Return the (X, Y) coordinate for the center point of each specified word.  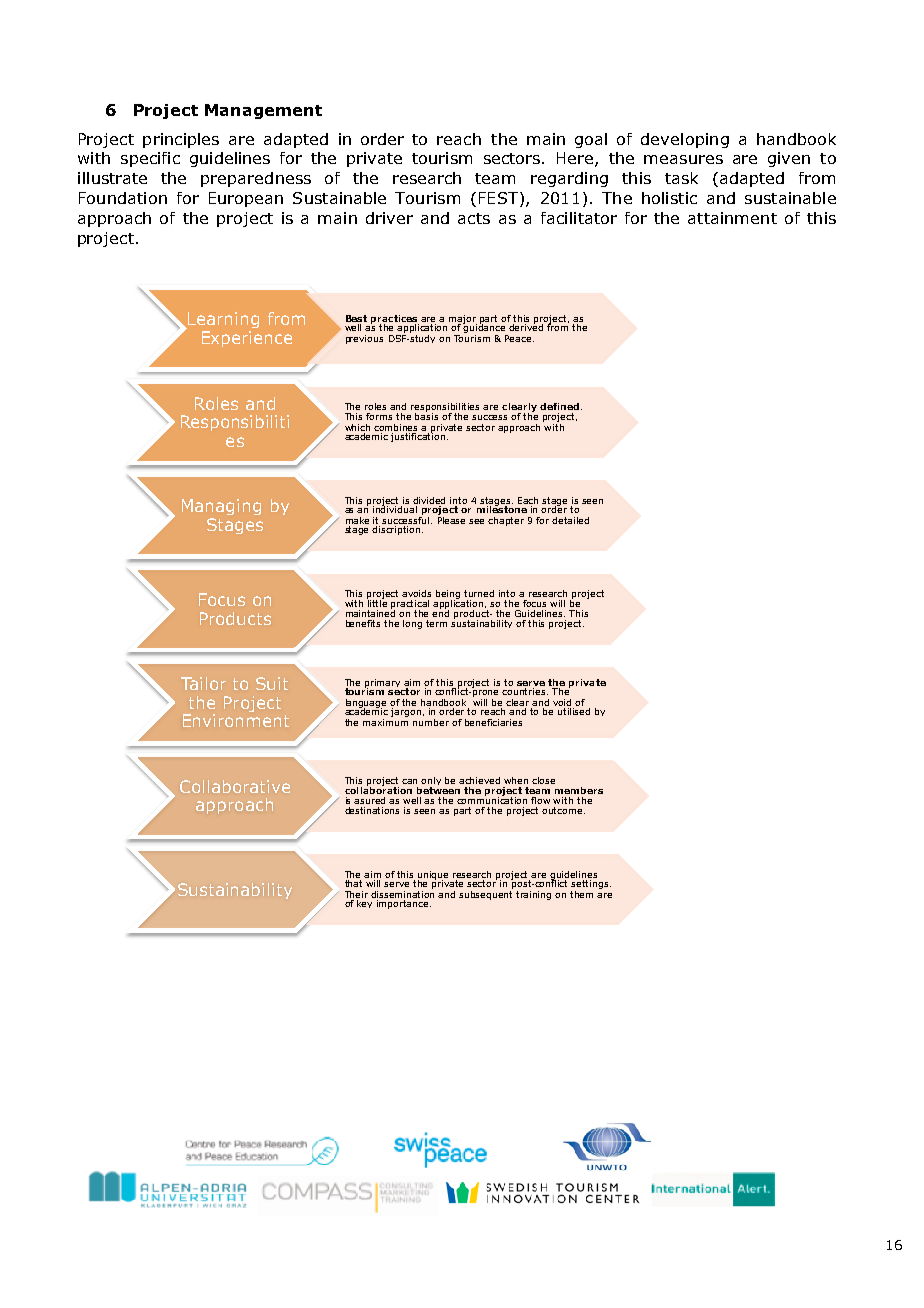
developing (685, 140)
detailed (570, 520)
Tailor (203, 683)
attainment (732, 218)
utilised (574, 711)
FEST (498, 198)
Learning (222, 320)
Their (356, 894)
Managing (221, 507)
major (463, 320)
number (431, 722)
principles (181, 140)
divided (429, 500)
